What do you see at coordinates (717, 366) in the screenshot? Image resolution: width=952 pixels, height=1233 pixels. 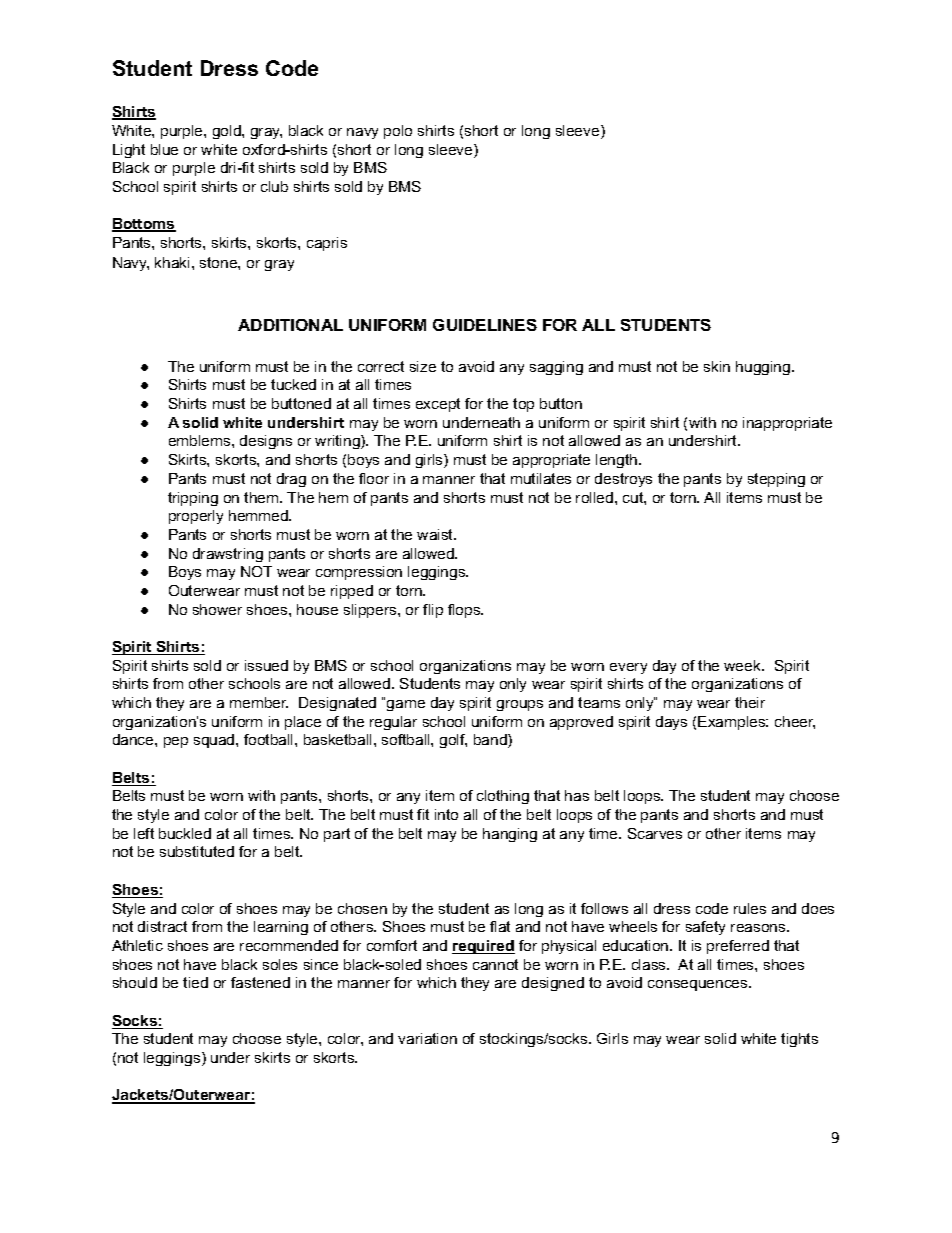 I see `skin` at bounding box center [717, 366].
